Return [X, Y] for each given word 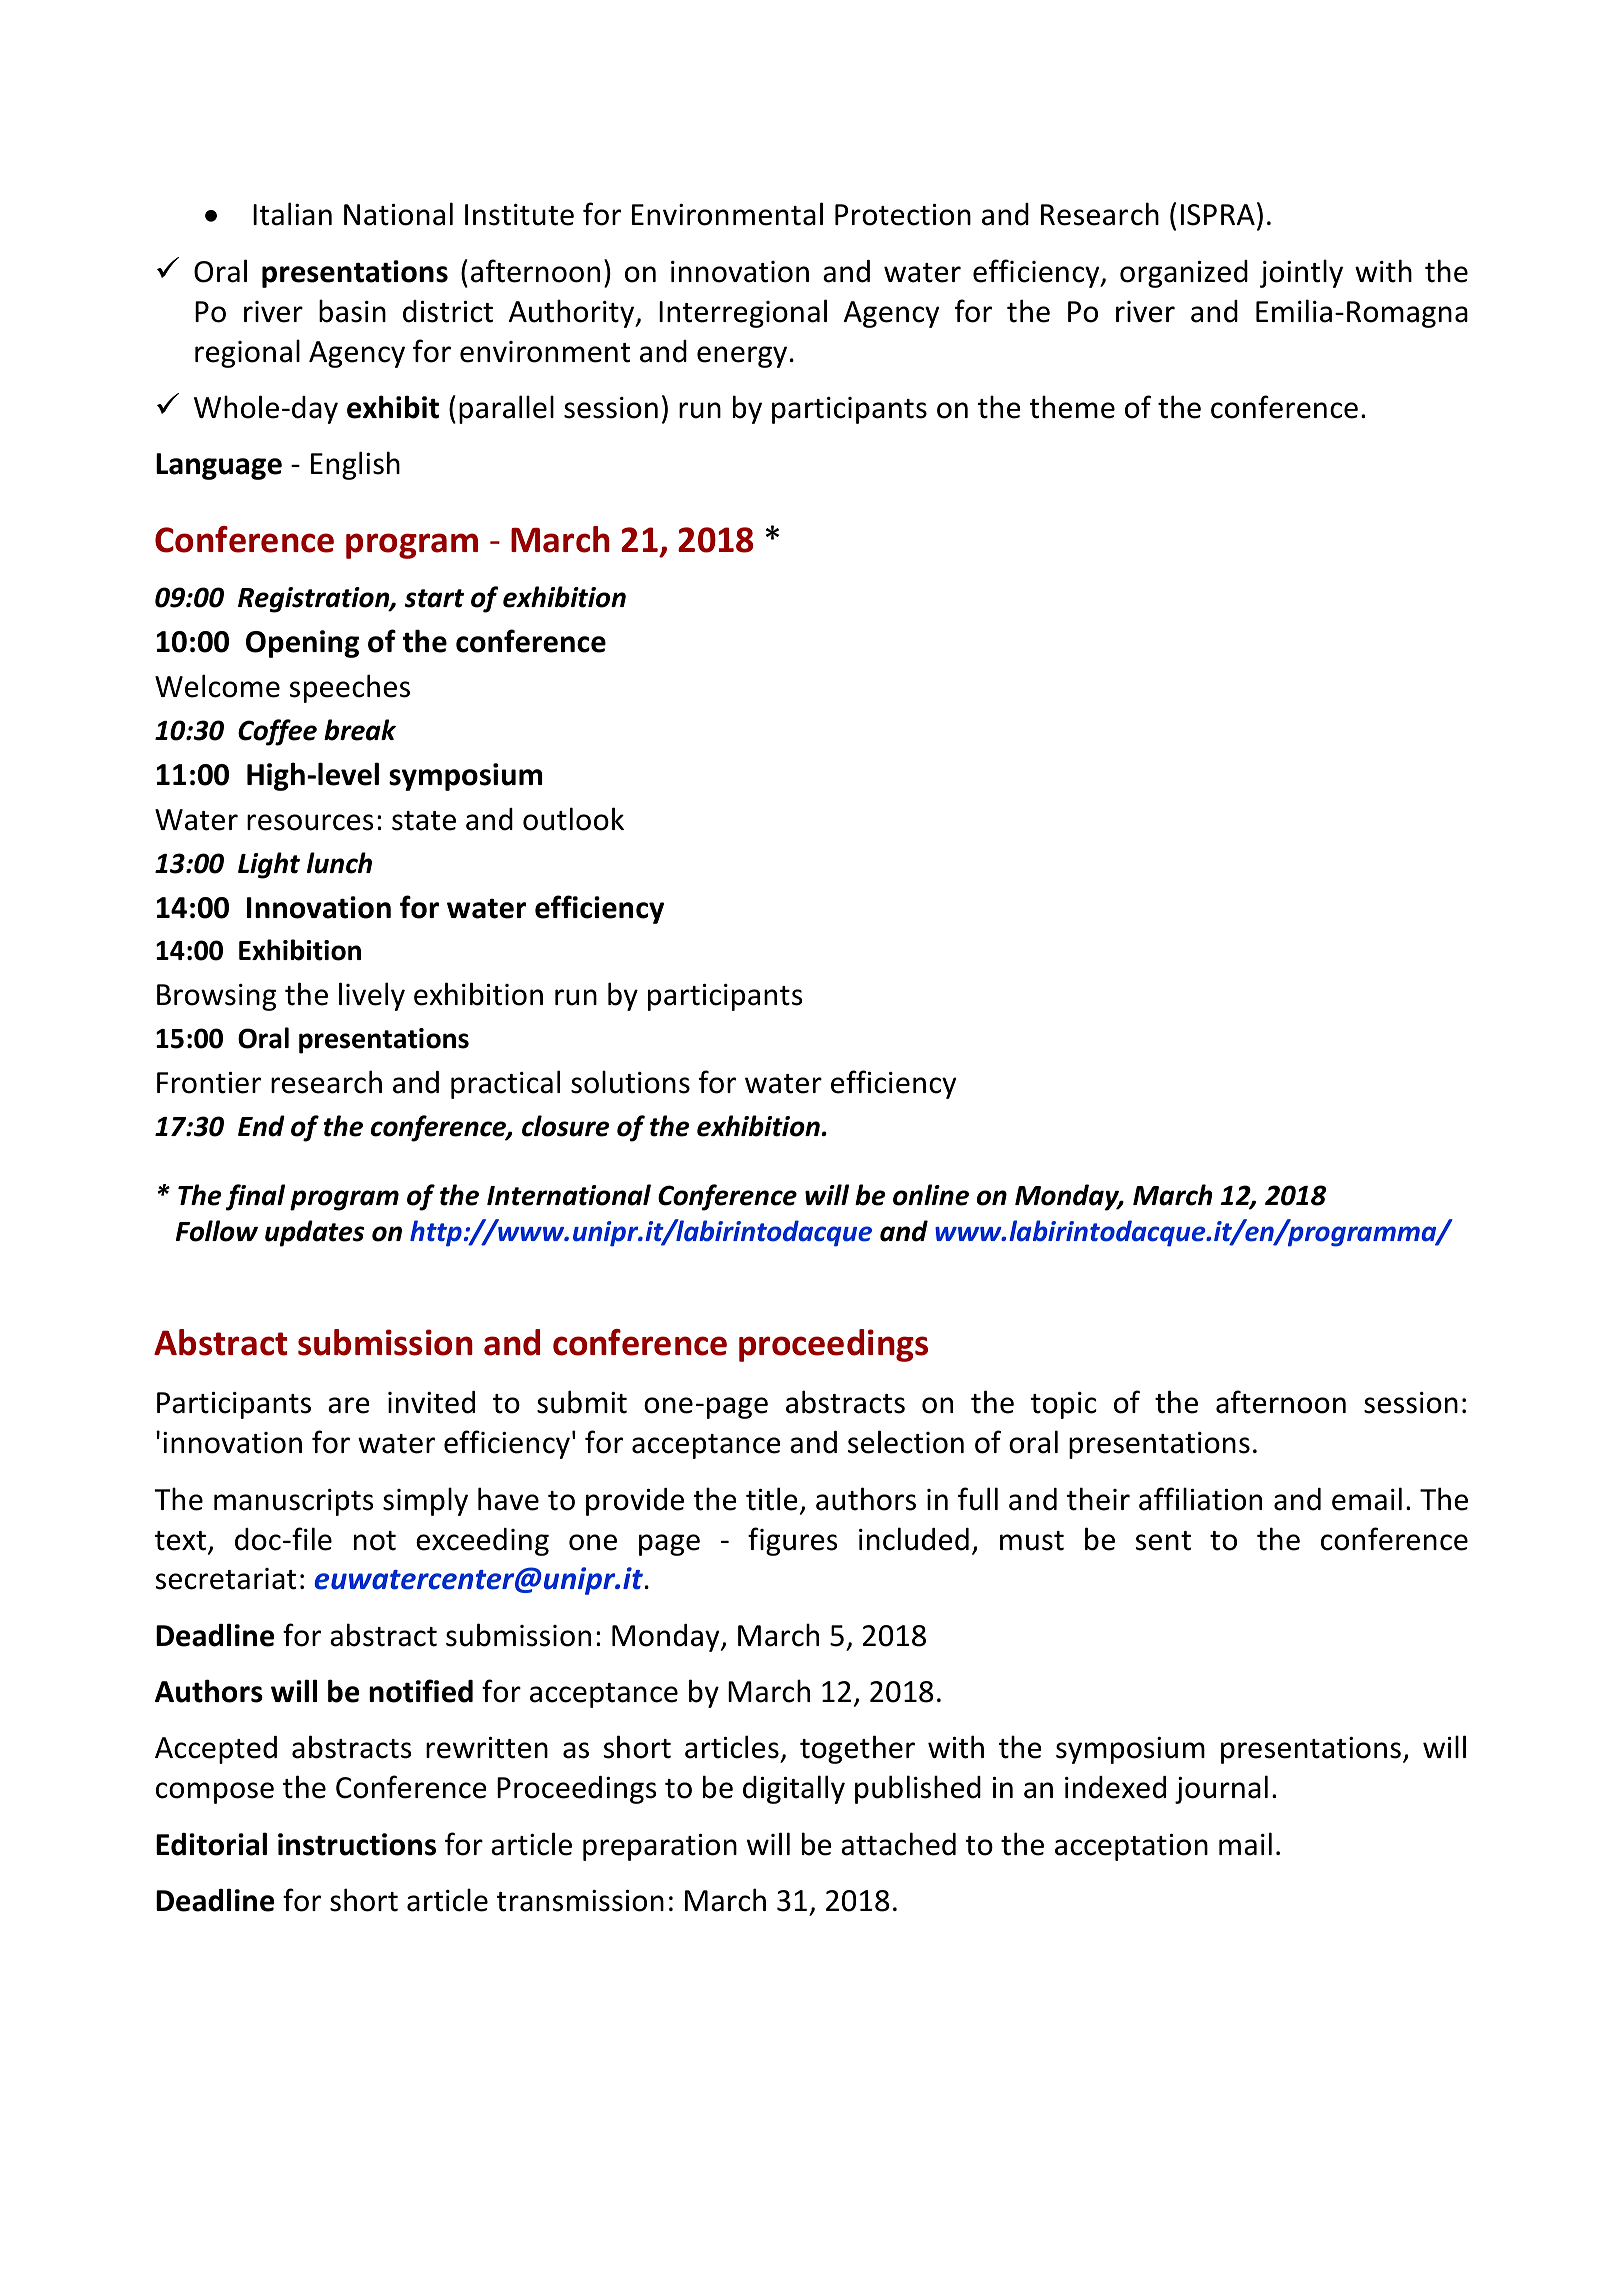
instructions [357, 1844]
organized [1184, 274]
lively [372, 996]
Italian [292, 214]
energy [742, 357]
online [931, 1195]
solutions [630, 1082]
